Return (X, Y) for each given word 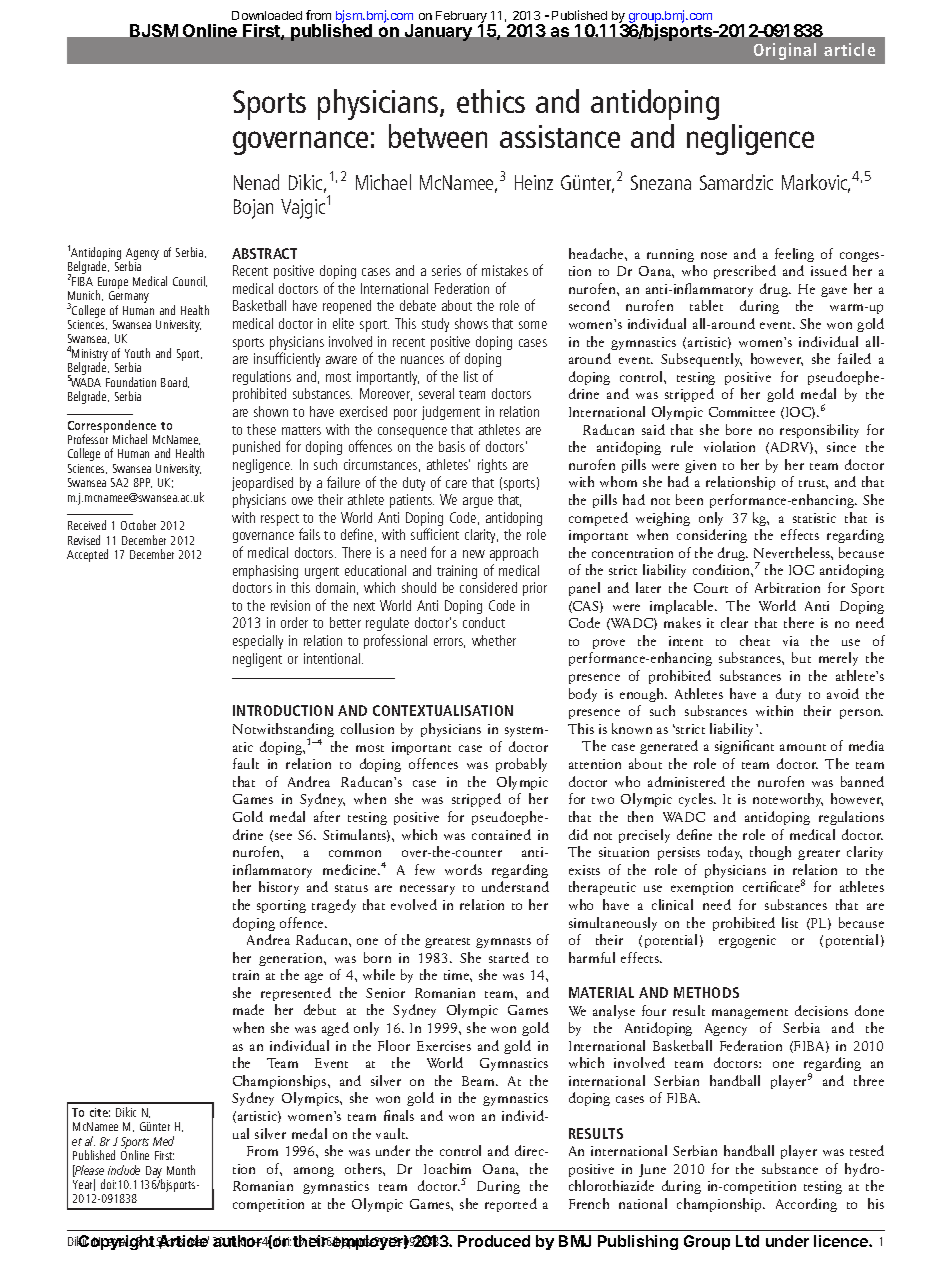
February (462, 18)
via (791, 641)
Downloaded (267, 15)
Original (785, 51)
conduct (484, 622)
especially (258, 642)
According (806, 1205)
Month (181, 1170)
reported (511, 1205)
